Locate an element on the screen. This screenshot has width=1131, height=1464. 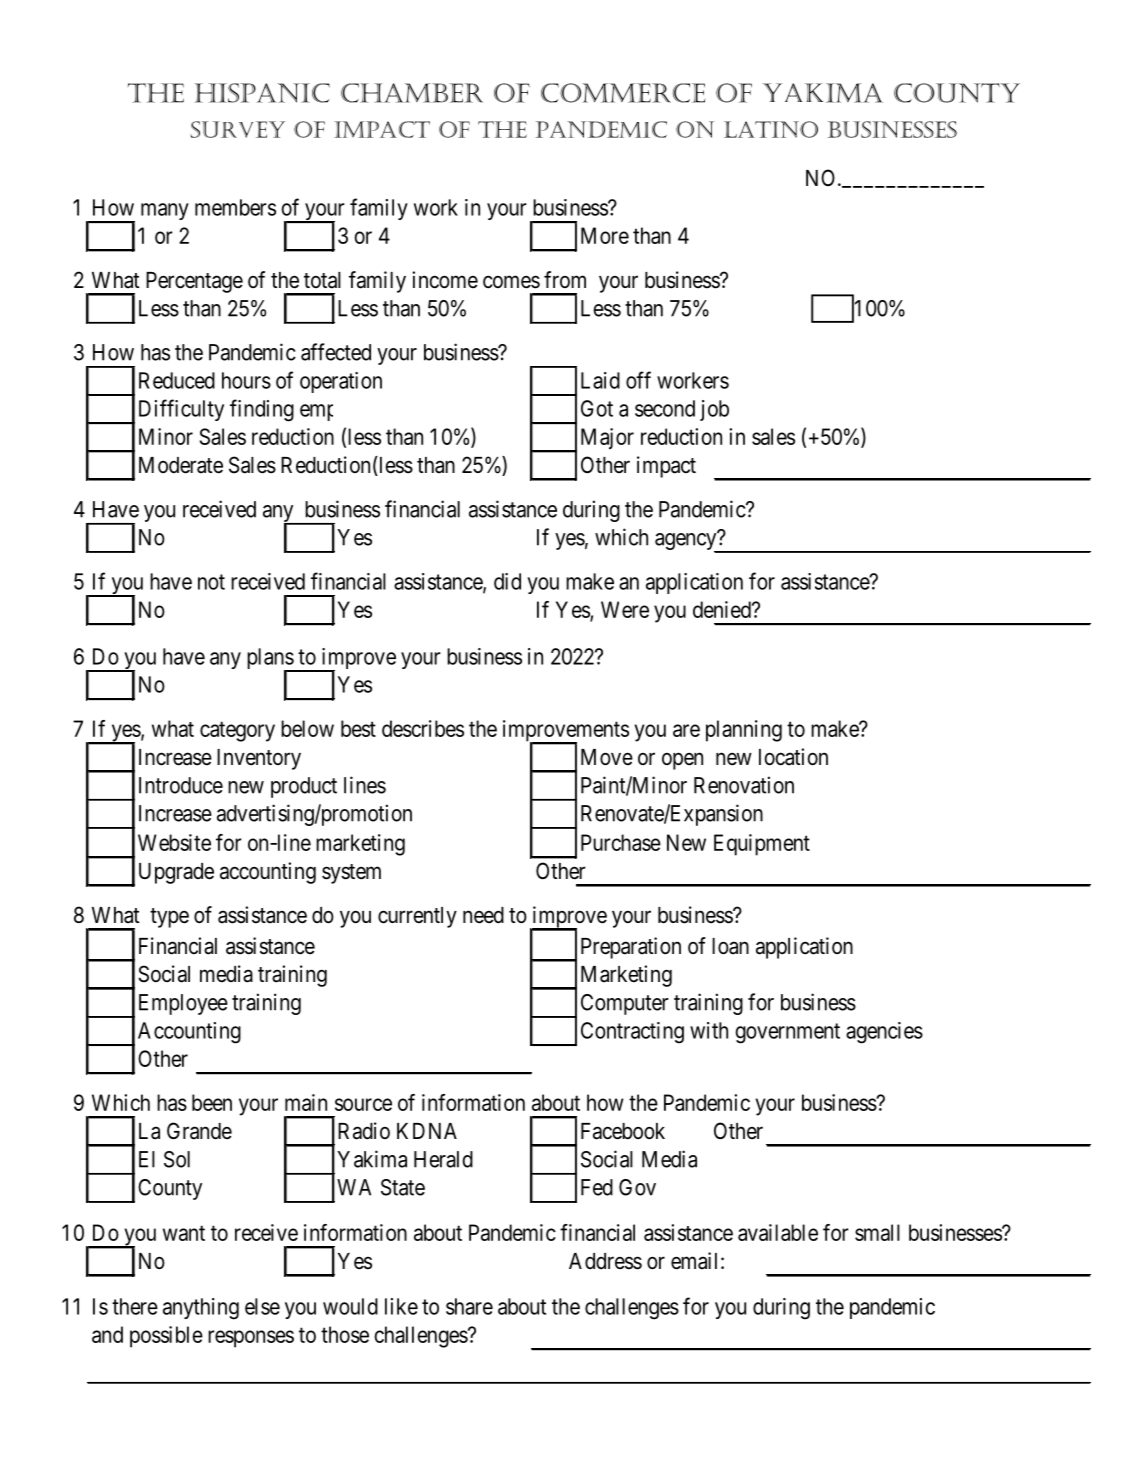
COMMERCE is located at coordinates (623, 93).
